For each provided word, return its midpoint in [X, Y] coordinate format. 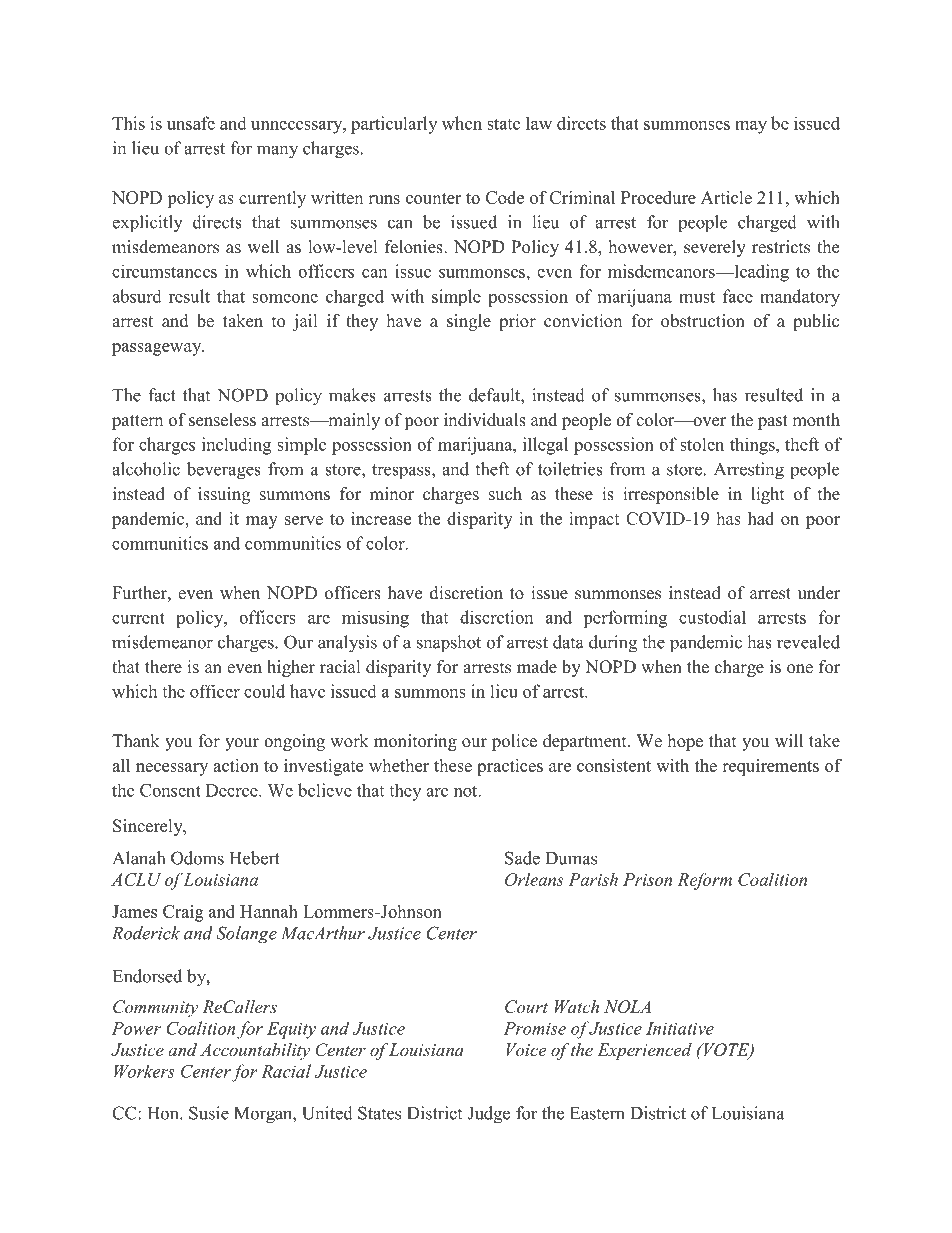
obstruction [703, 321]
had [761, 518]
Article [726, 197]
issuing [224, 495]
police [514, 742]
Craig [183, 913]
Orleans [534, 879]
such [505, 494]
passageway [158, 349]
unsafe [191, 123]
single [469, 322]
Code [505, 197]
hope [685, 742]
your [242, 744]
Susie [209, 1113]
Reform [704, 881]
